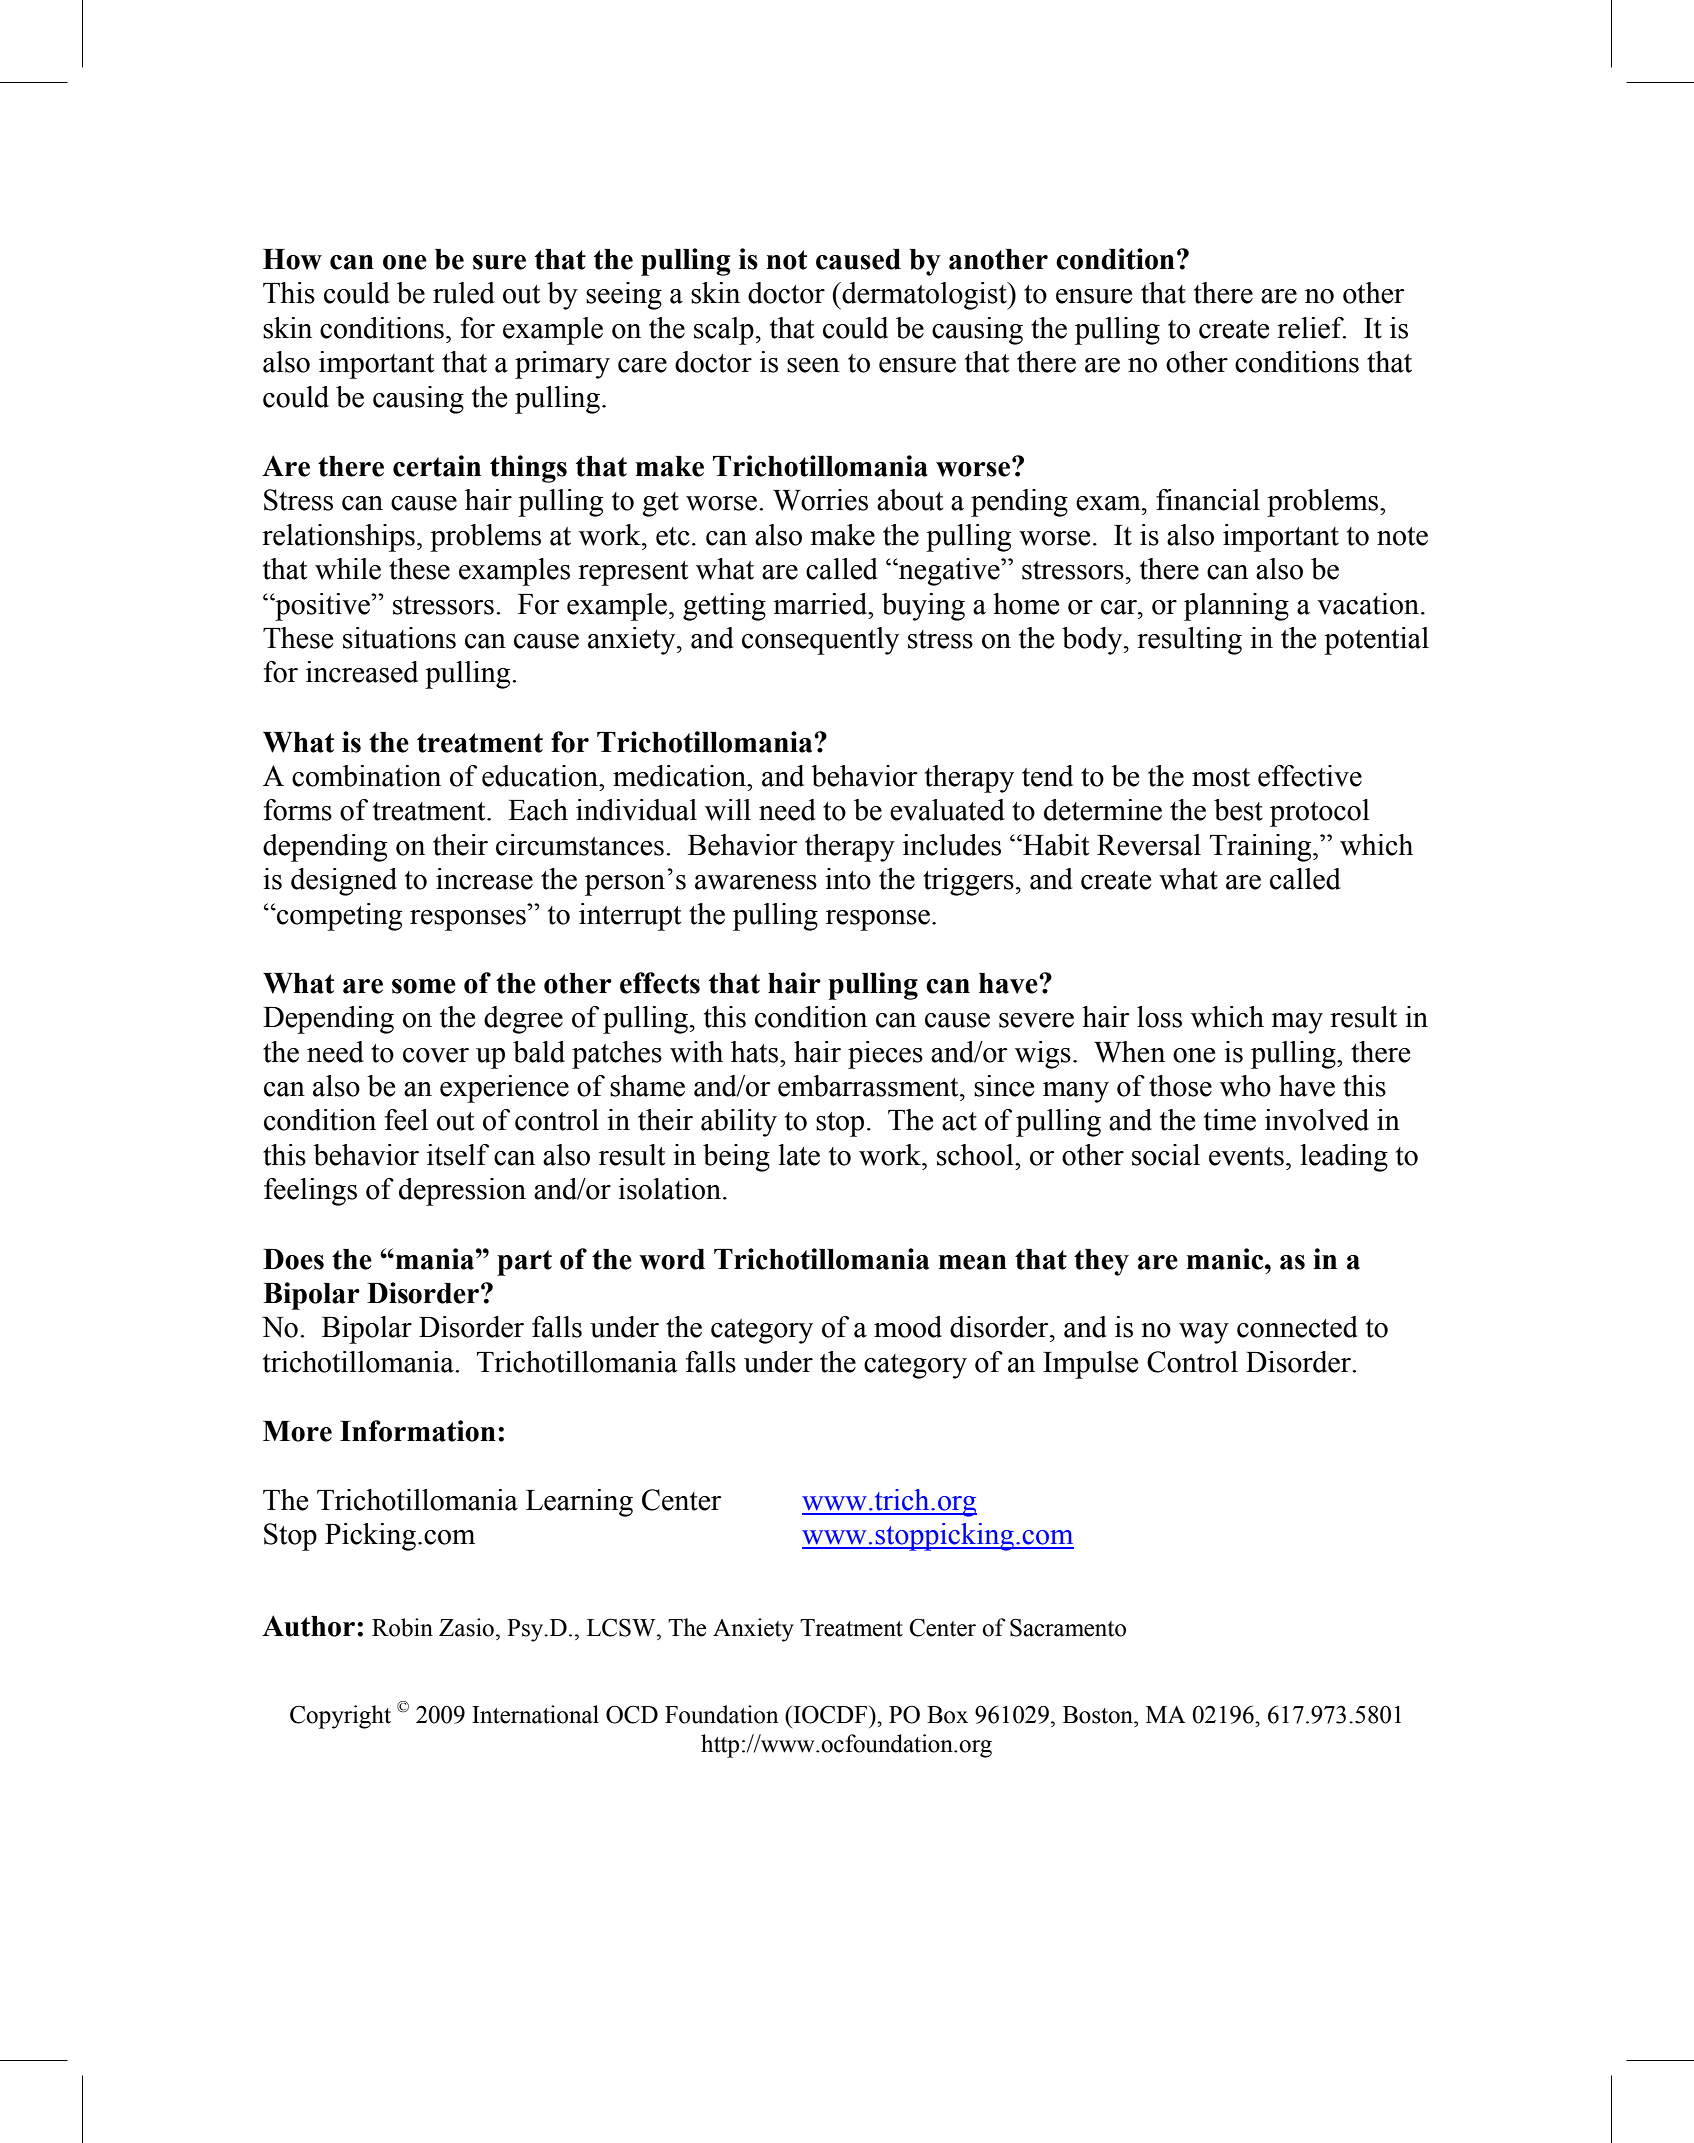  Describe the element at coordinates (1297, 1327) in the image. I see `connected` at that location.
